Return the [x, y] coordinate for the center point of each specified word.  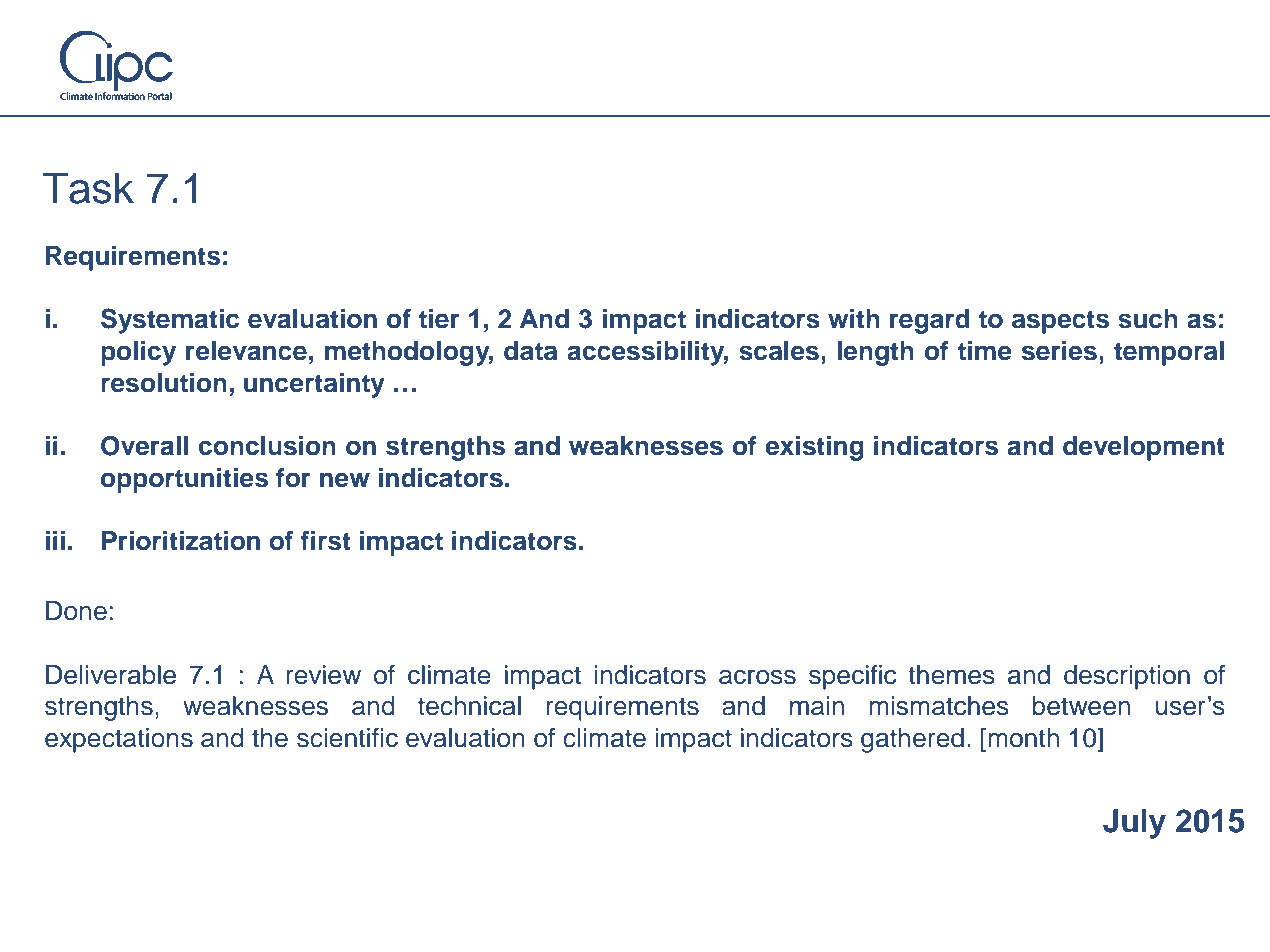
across [757, 677]
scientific [347, 738]
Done [76, 611]
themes [951, 675]
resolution [164, 383]
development [1144, 448]
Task [88, 188]
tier [439, 319]
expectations [119, 740]
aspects [1060, 322]
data [530, 351]
